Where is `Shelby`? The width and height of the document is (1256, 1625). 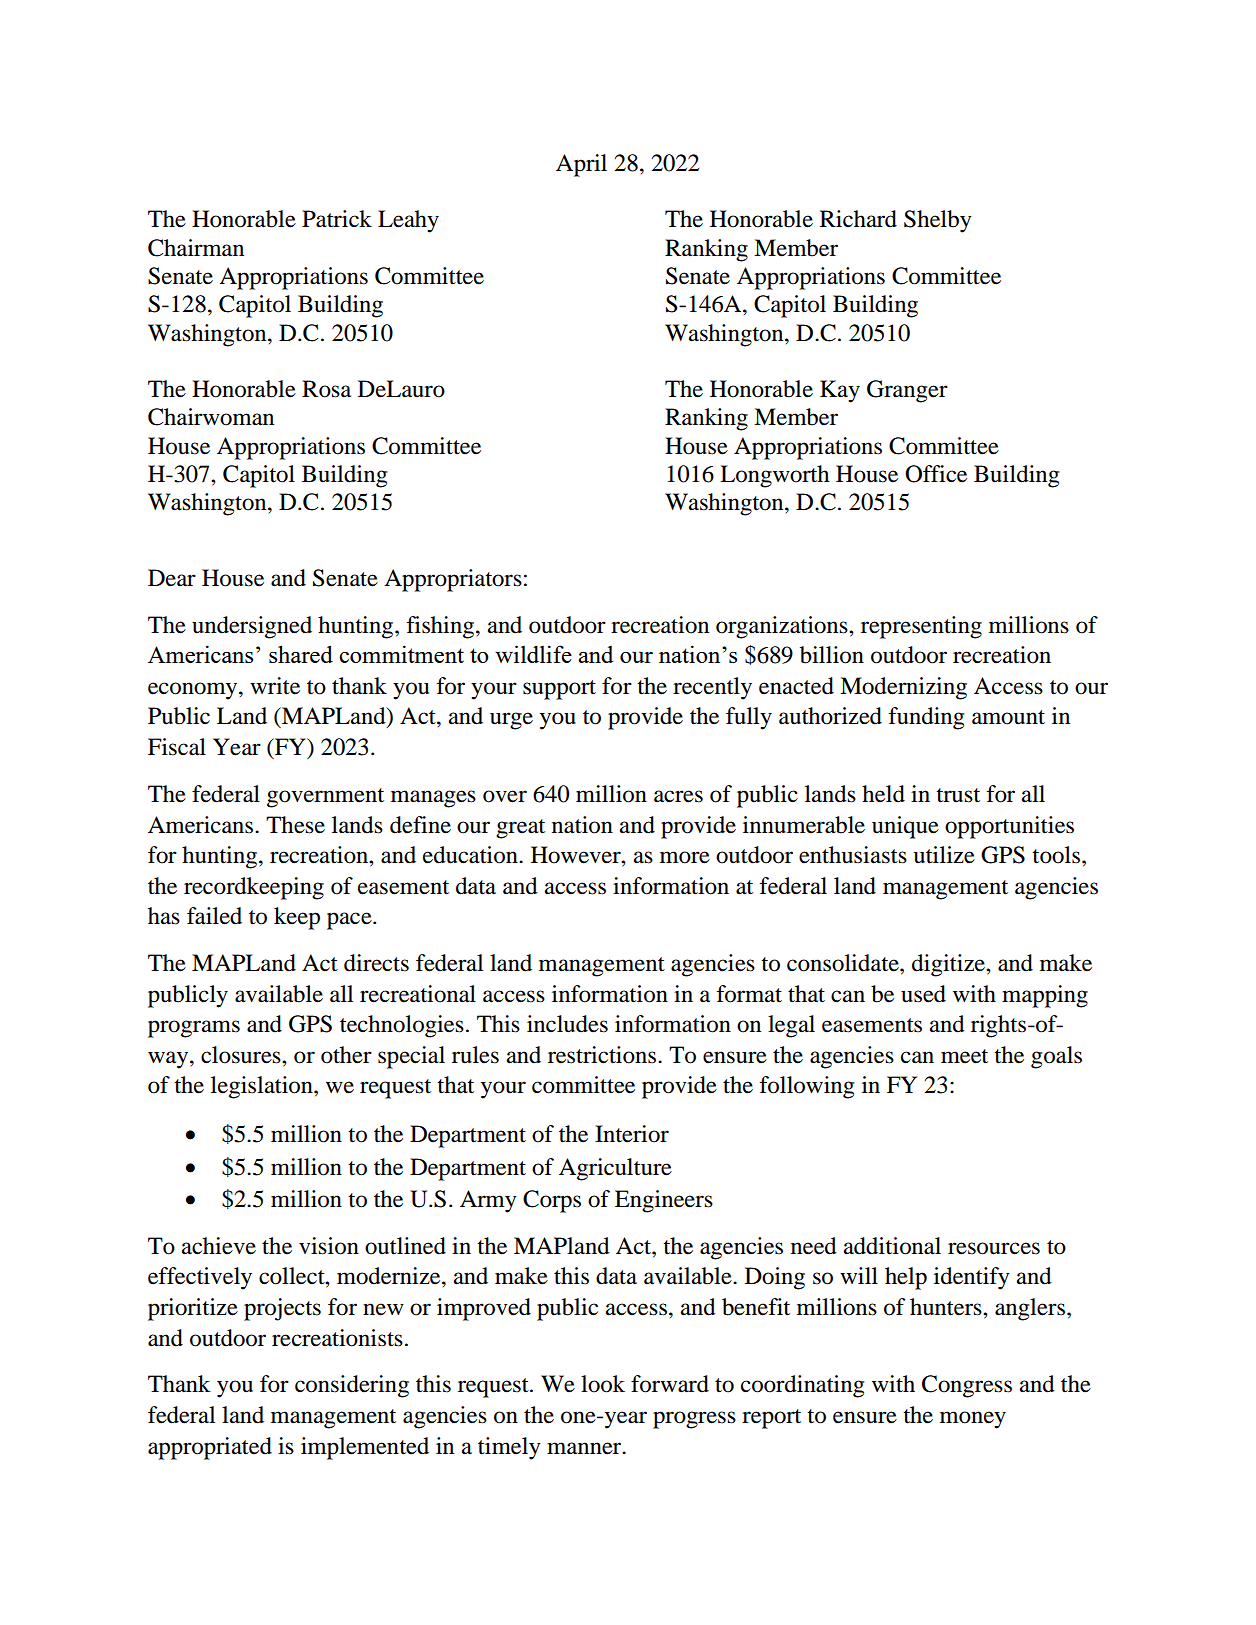
Shelby is located at coordinates (938, 221).
